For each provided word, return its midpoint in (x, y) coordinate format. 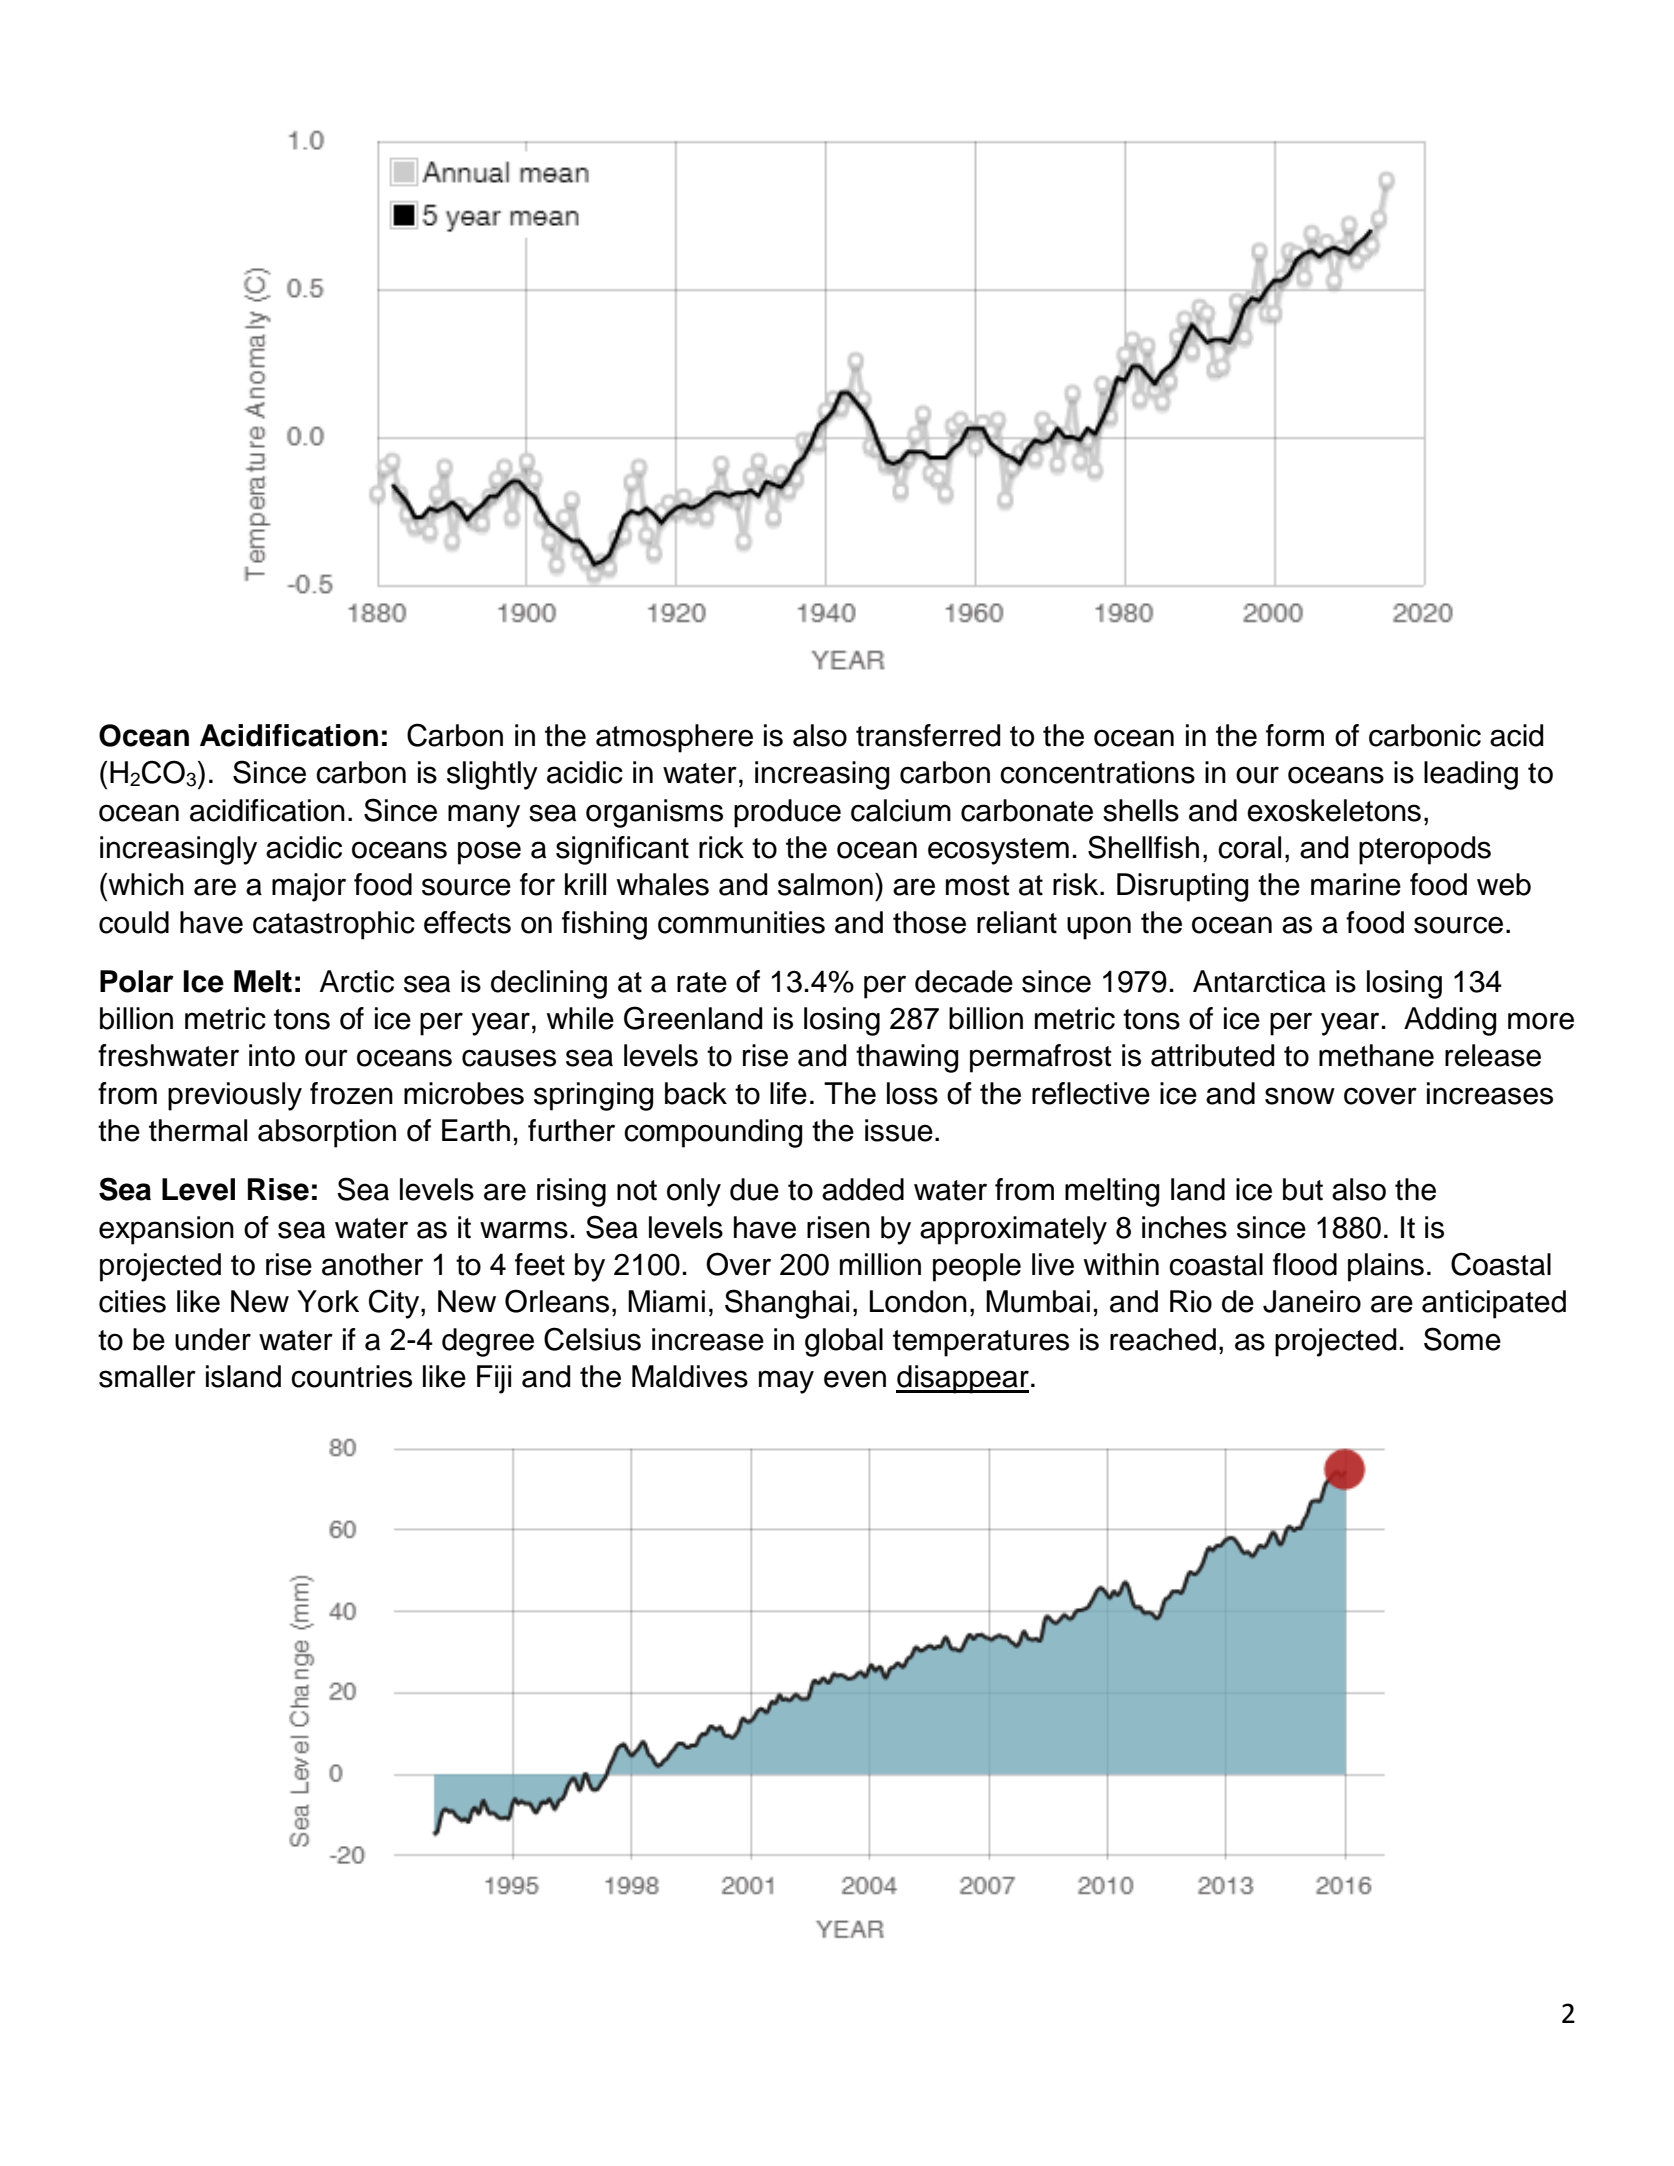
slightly (492, 775)
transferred (928, 735)
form (1295, 735)
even (855, 1379)
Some (1462, 1339)
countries (351, 1376)
